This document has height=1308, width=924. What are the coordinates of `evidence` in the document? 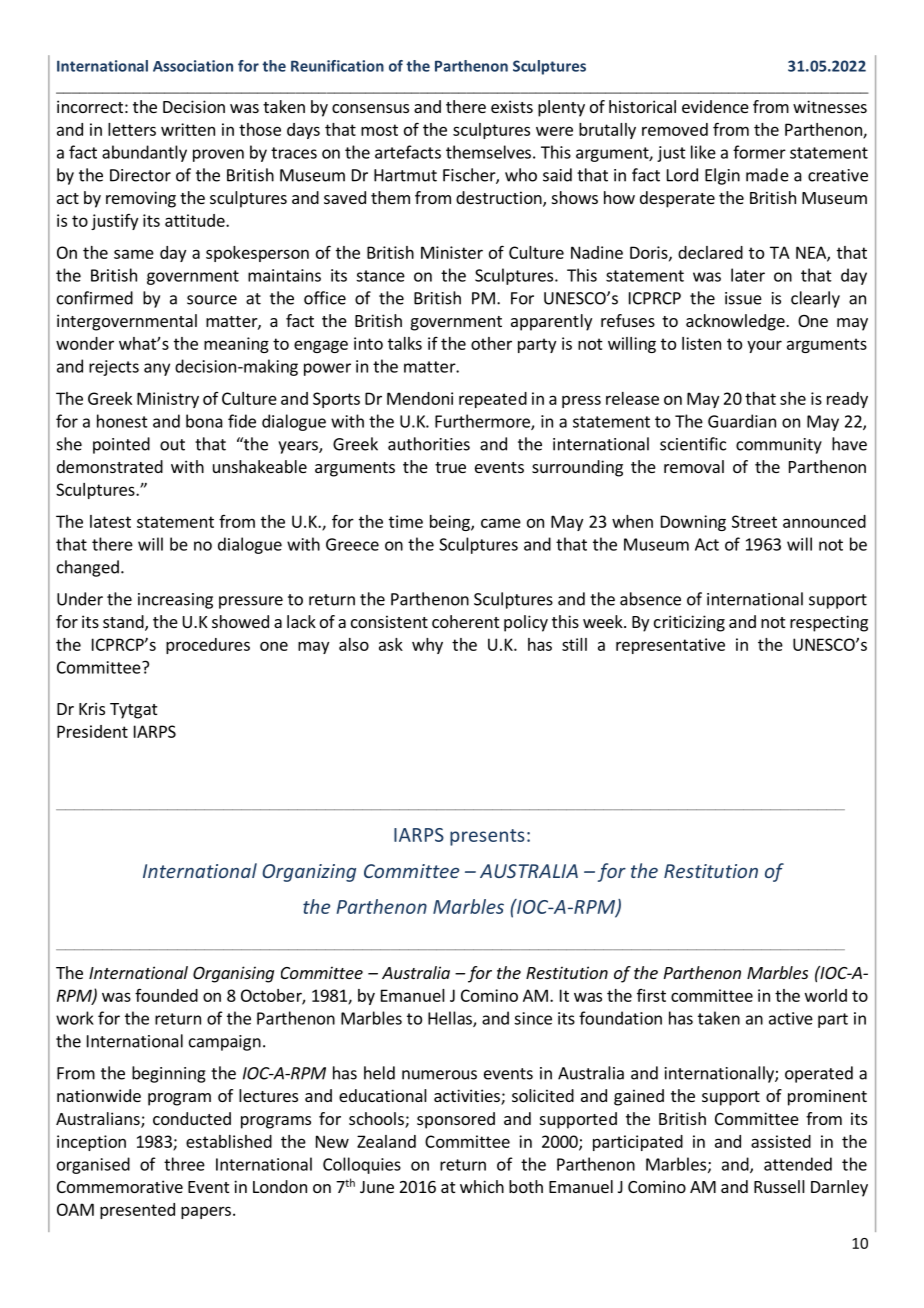 It's located at (715, 106).
